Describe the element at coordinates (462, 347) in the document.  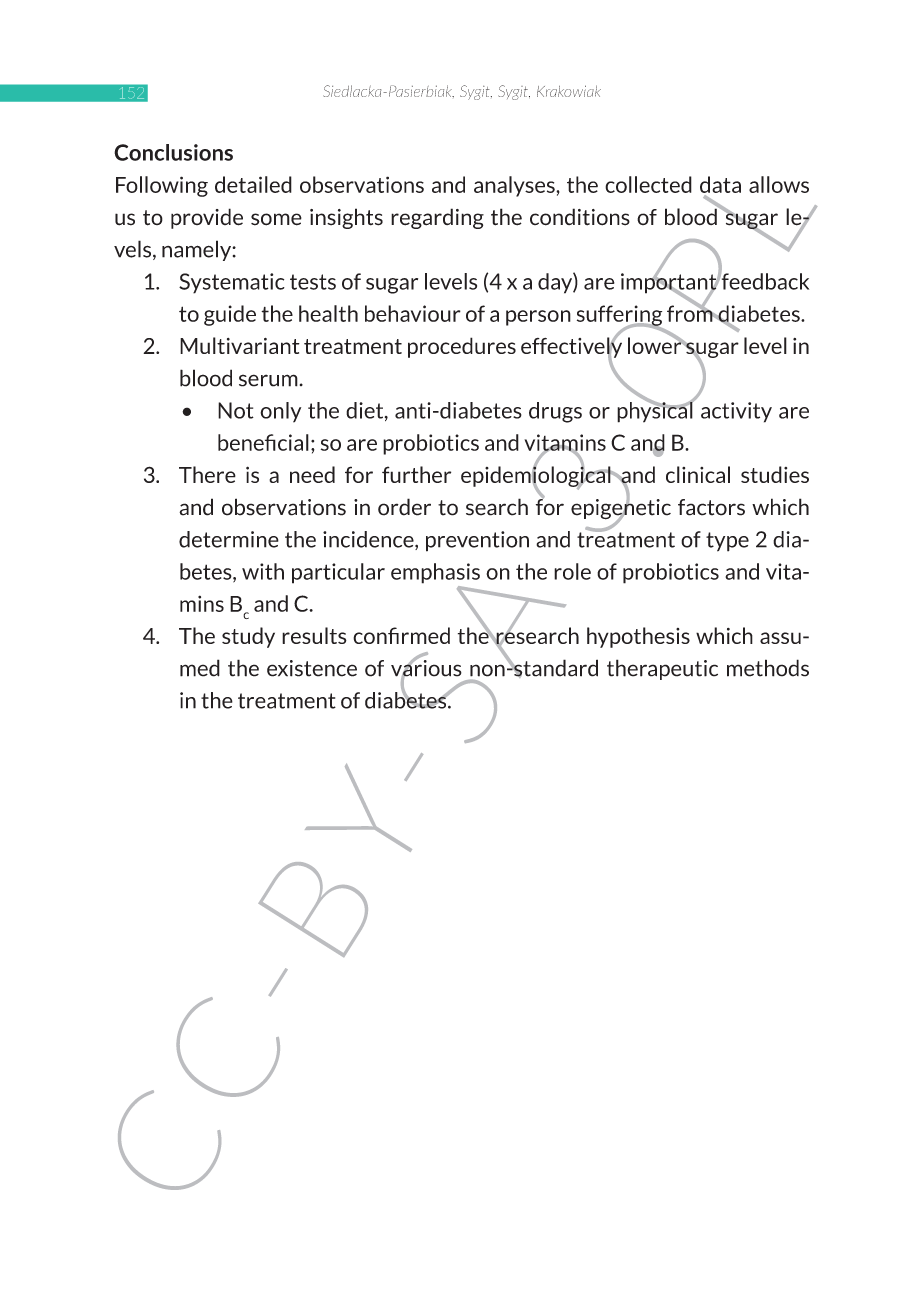
I see `procedures` at that location.
